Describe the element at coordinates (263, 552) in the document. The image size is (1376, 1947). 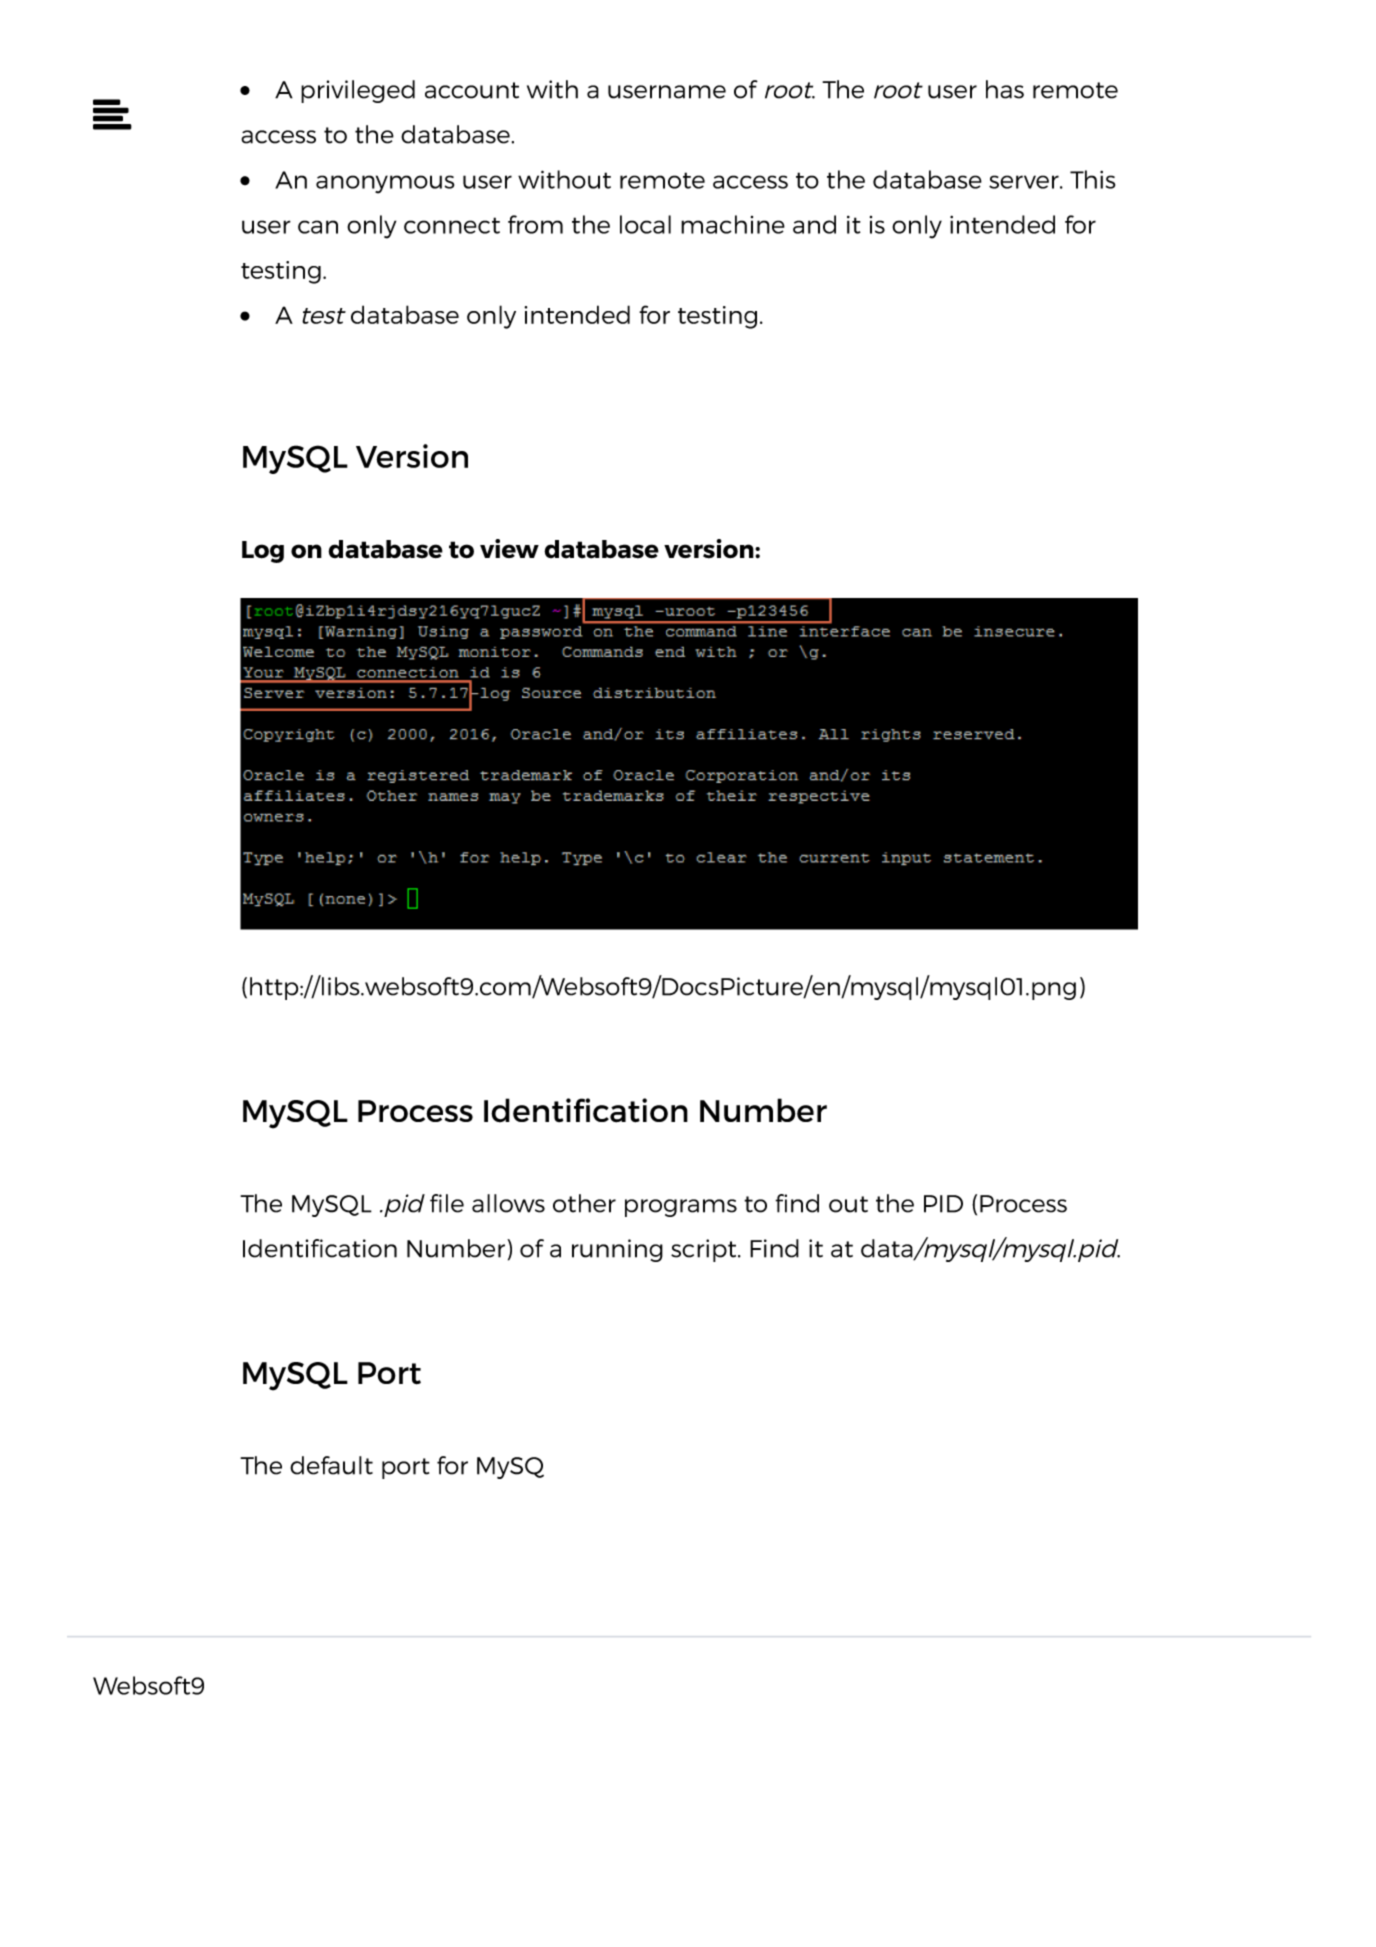
I see `Log` at that location.
